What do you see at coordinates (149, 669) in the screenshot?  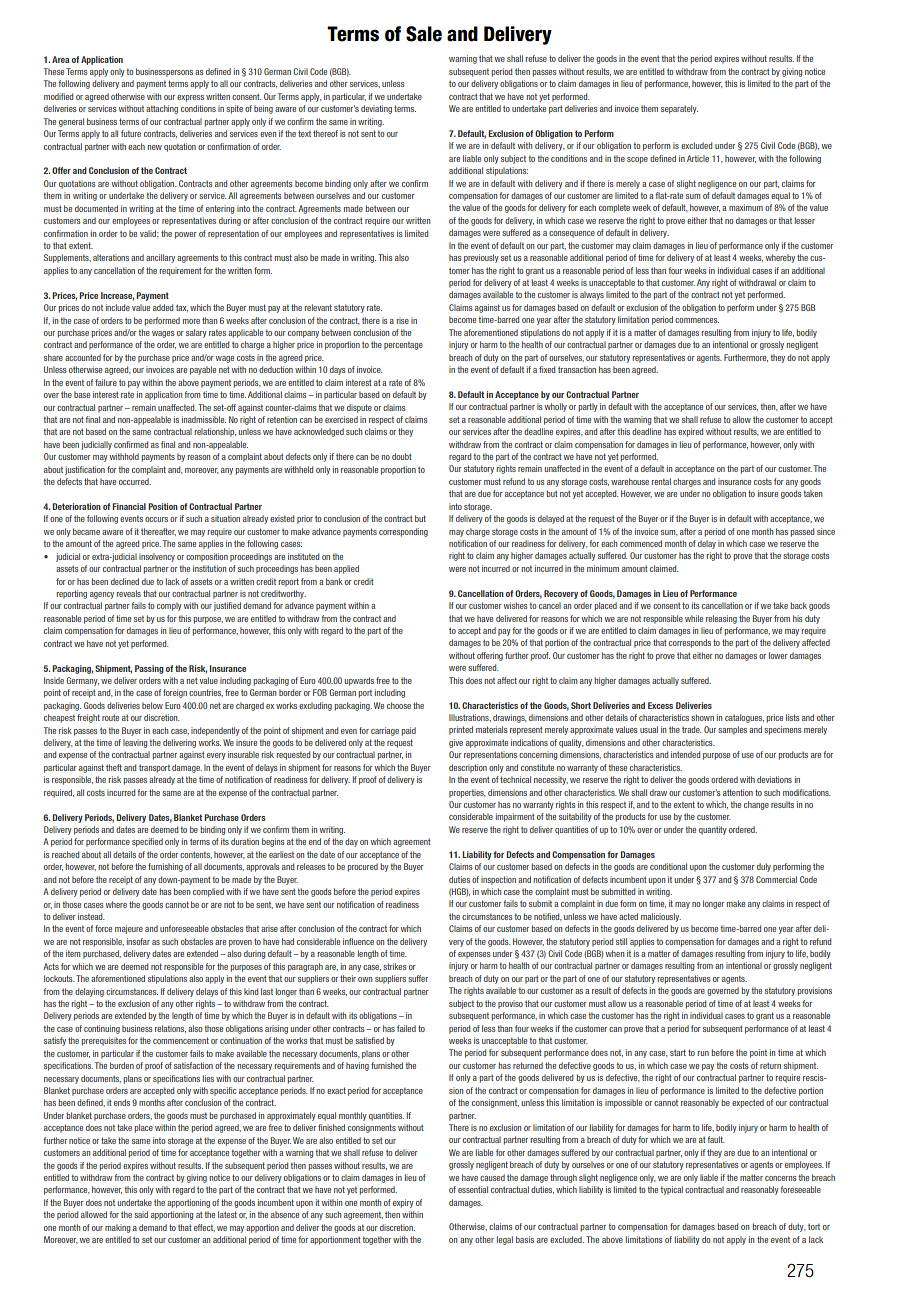 I see `Passing` at bounding box center [149, 669].
